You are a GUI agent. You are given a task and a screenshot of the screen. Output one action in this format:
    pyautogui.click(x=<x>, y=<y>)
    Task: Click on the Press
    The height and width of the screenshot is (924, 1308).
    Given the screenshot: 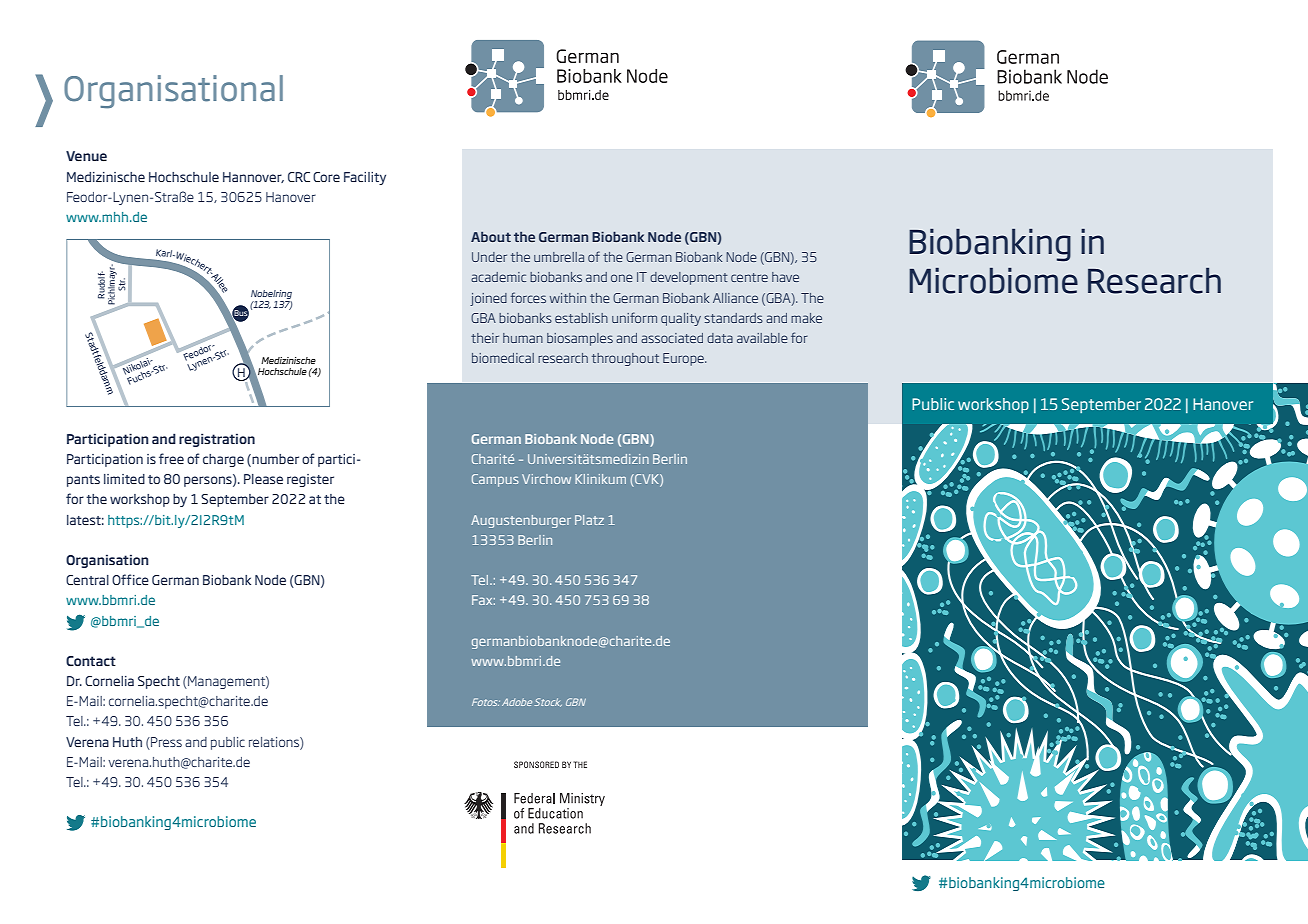 What is the action you would take?
    pyautogui.click(x=165, y=742)
